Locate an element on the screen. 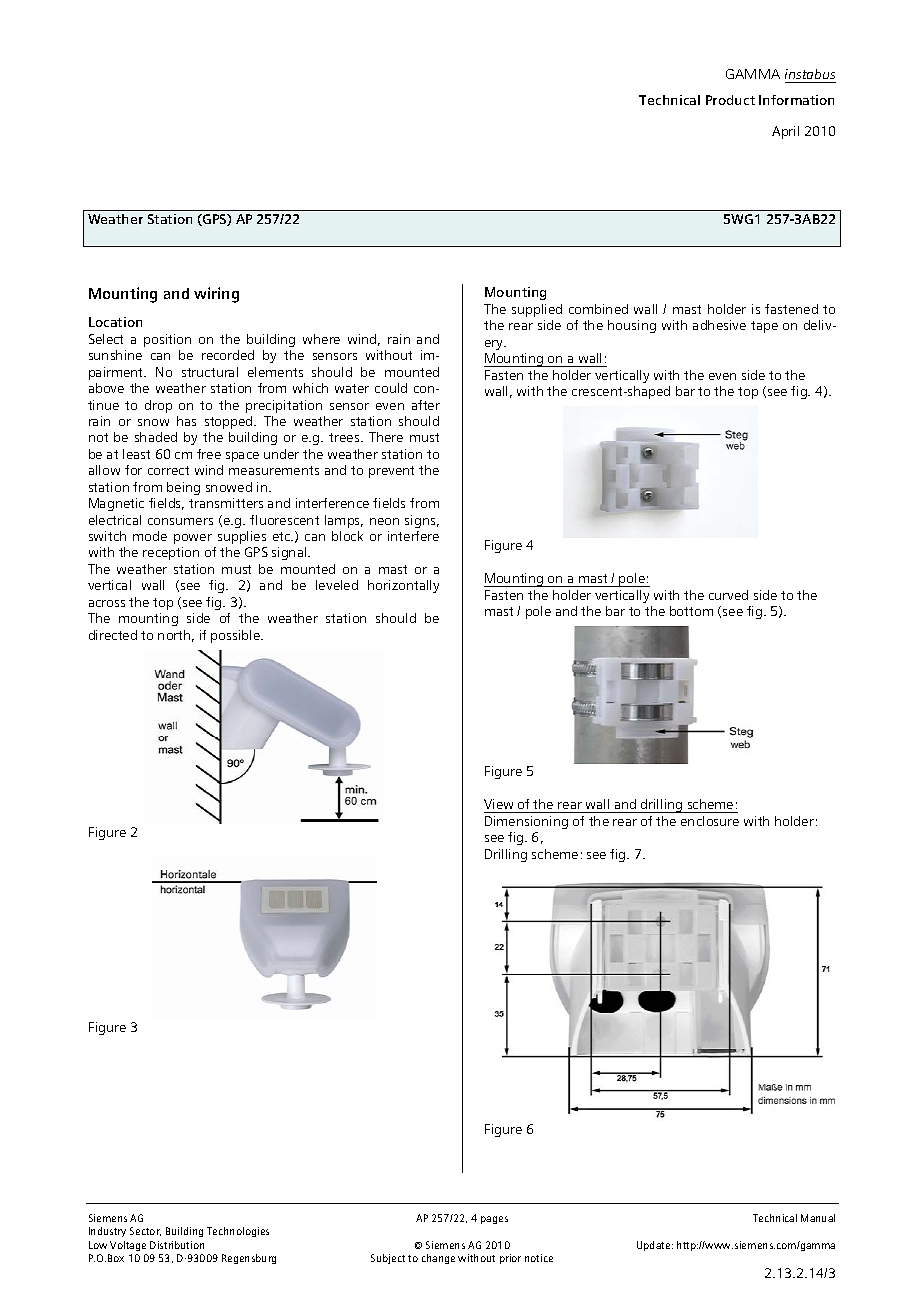 Image resolution: width=924 pixels, height=1308 pixels. pages is located at coordinates (494, 1220).
